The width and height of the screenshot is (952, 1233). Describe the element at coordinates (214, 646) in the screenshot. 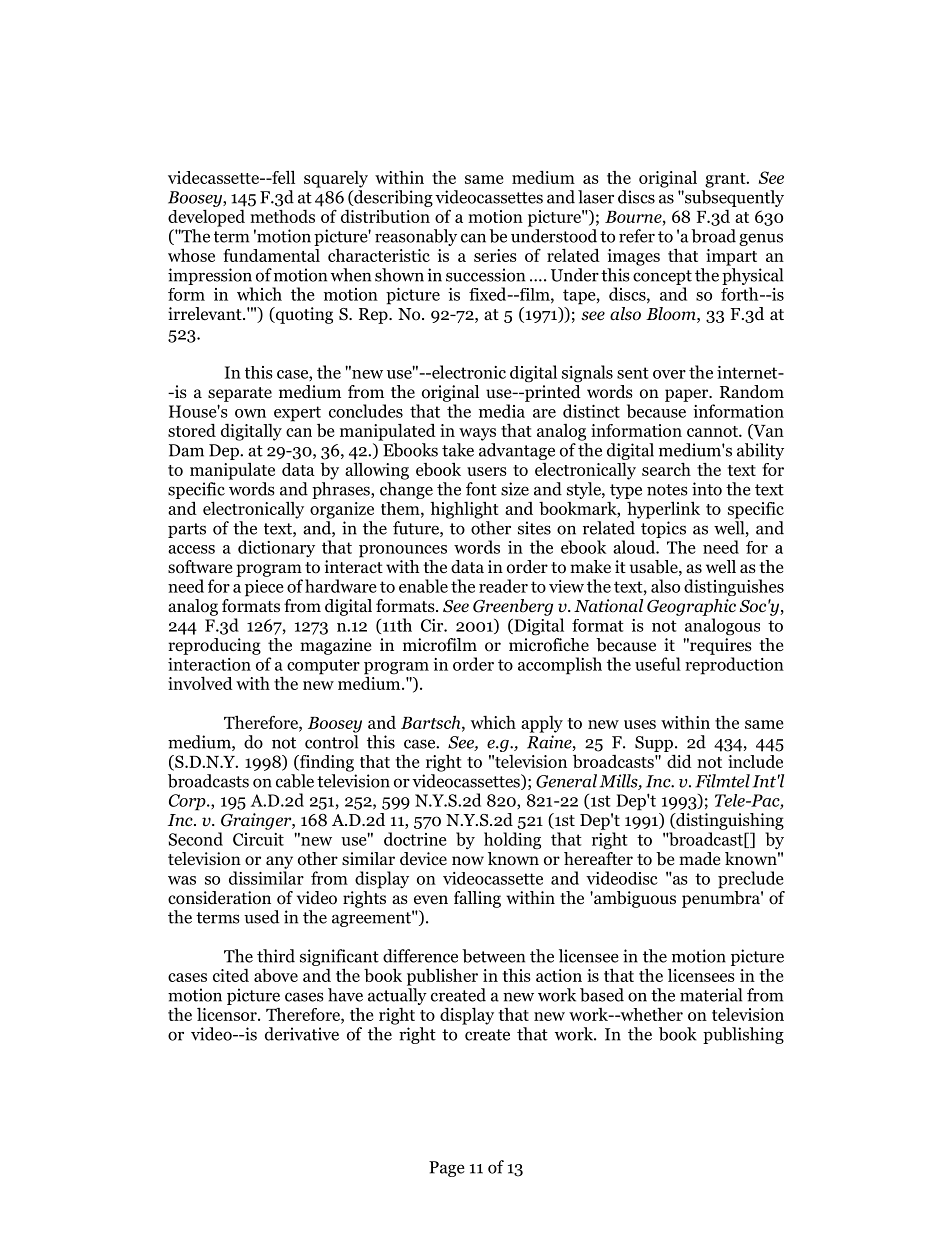

I see `reproducing` at that location.
